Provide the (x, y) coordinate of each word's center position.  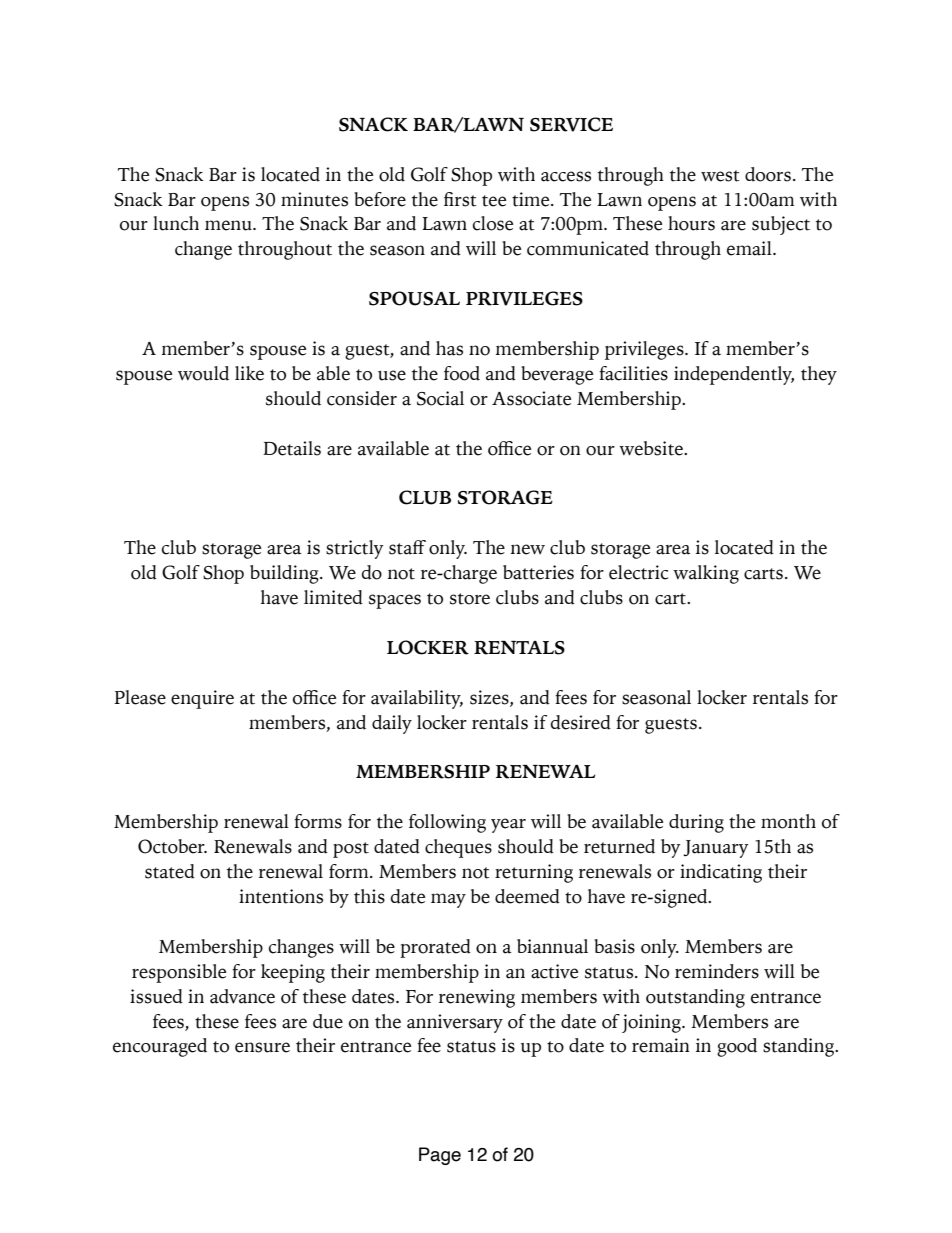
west (720, 176)
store (470, 599)
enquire (202, 699)
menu (229, 225)
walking (706, 574)
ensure (262, 1047)
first (460, 199)
